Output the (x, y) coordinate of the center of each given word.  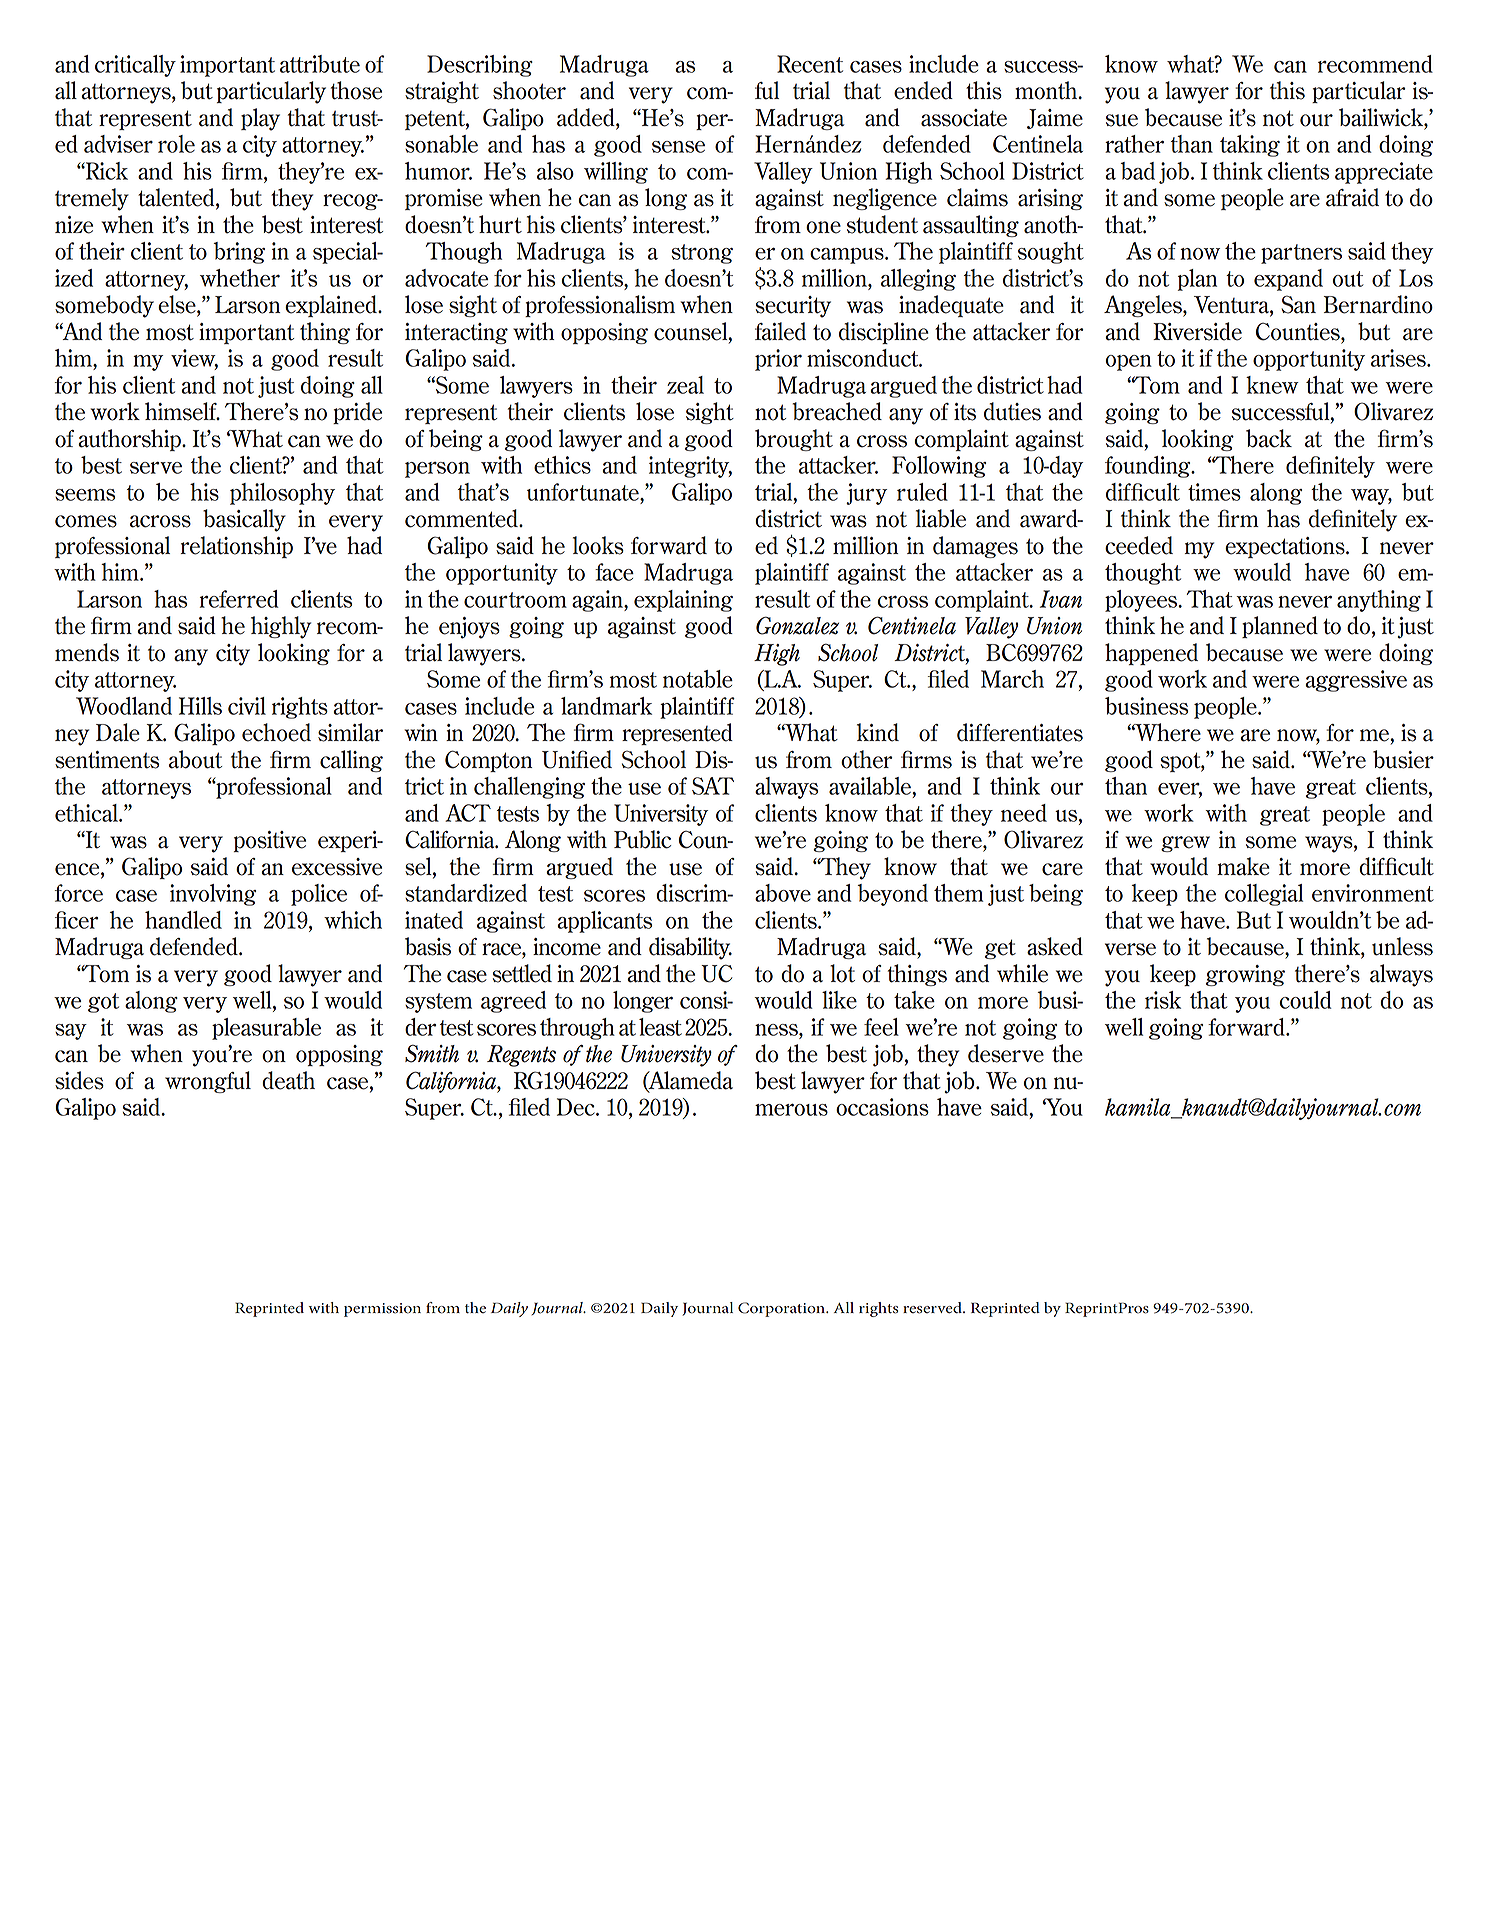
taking (1250, 146)
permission (382, 1310)
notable (698, 679)
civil (247, 706)
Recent (810, 64)
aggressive (1356, 681)
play (260, 119)
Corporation (782, 1309)
